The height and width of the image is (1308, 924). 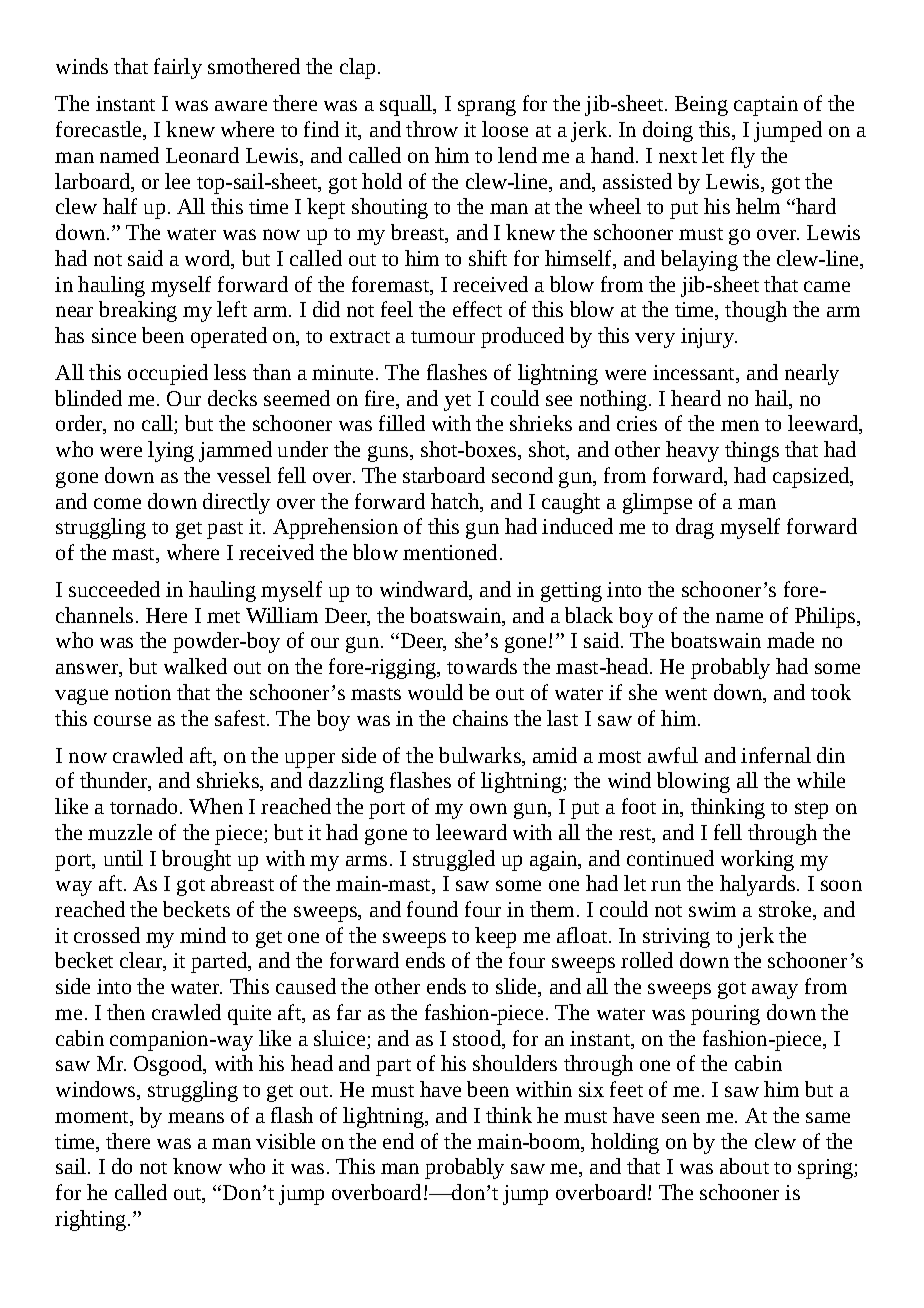 What do you see at coordinates (203, 935) in the image?
I see `mind` at bounding box center [203, 935].
